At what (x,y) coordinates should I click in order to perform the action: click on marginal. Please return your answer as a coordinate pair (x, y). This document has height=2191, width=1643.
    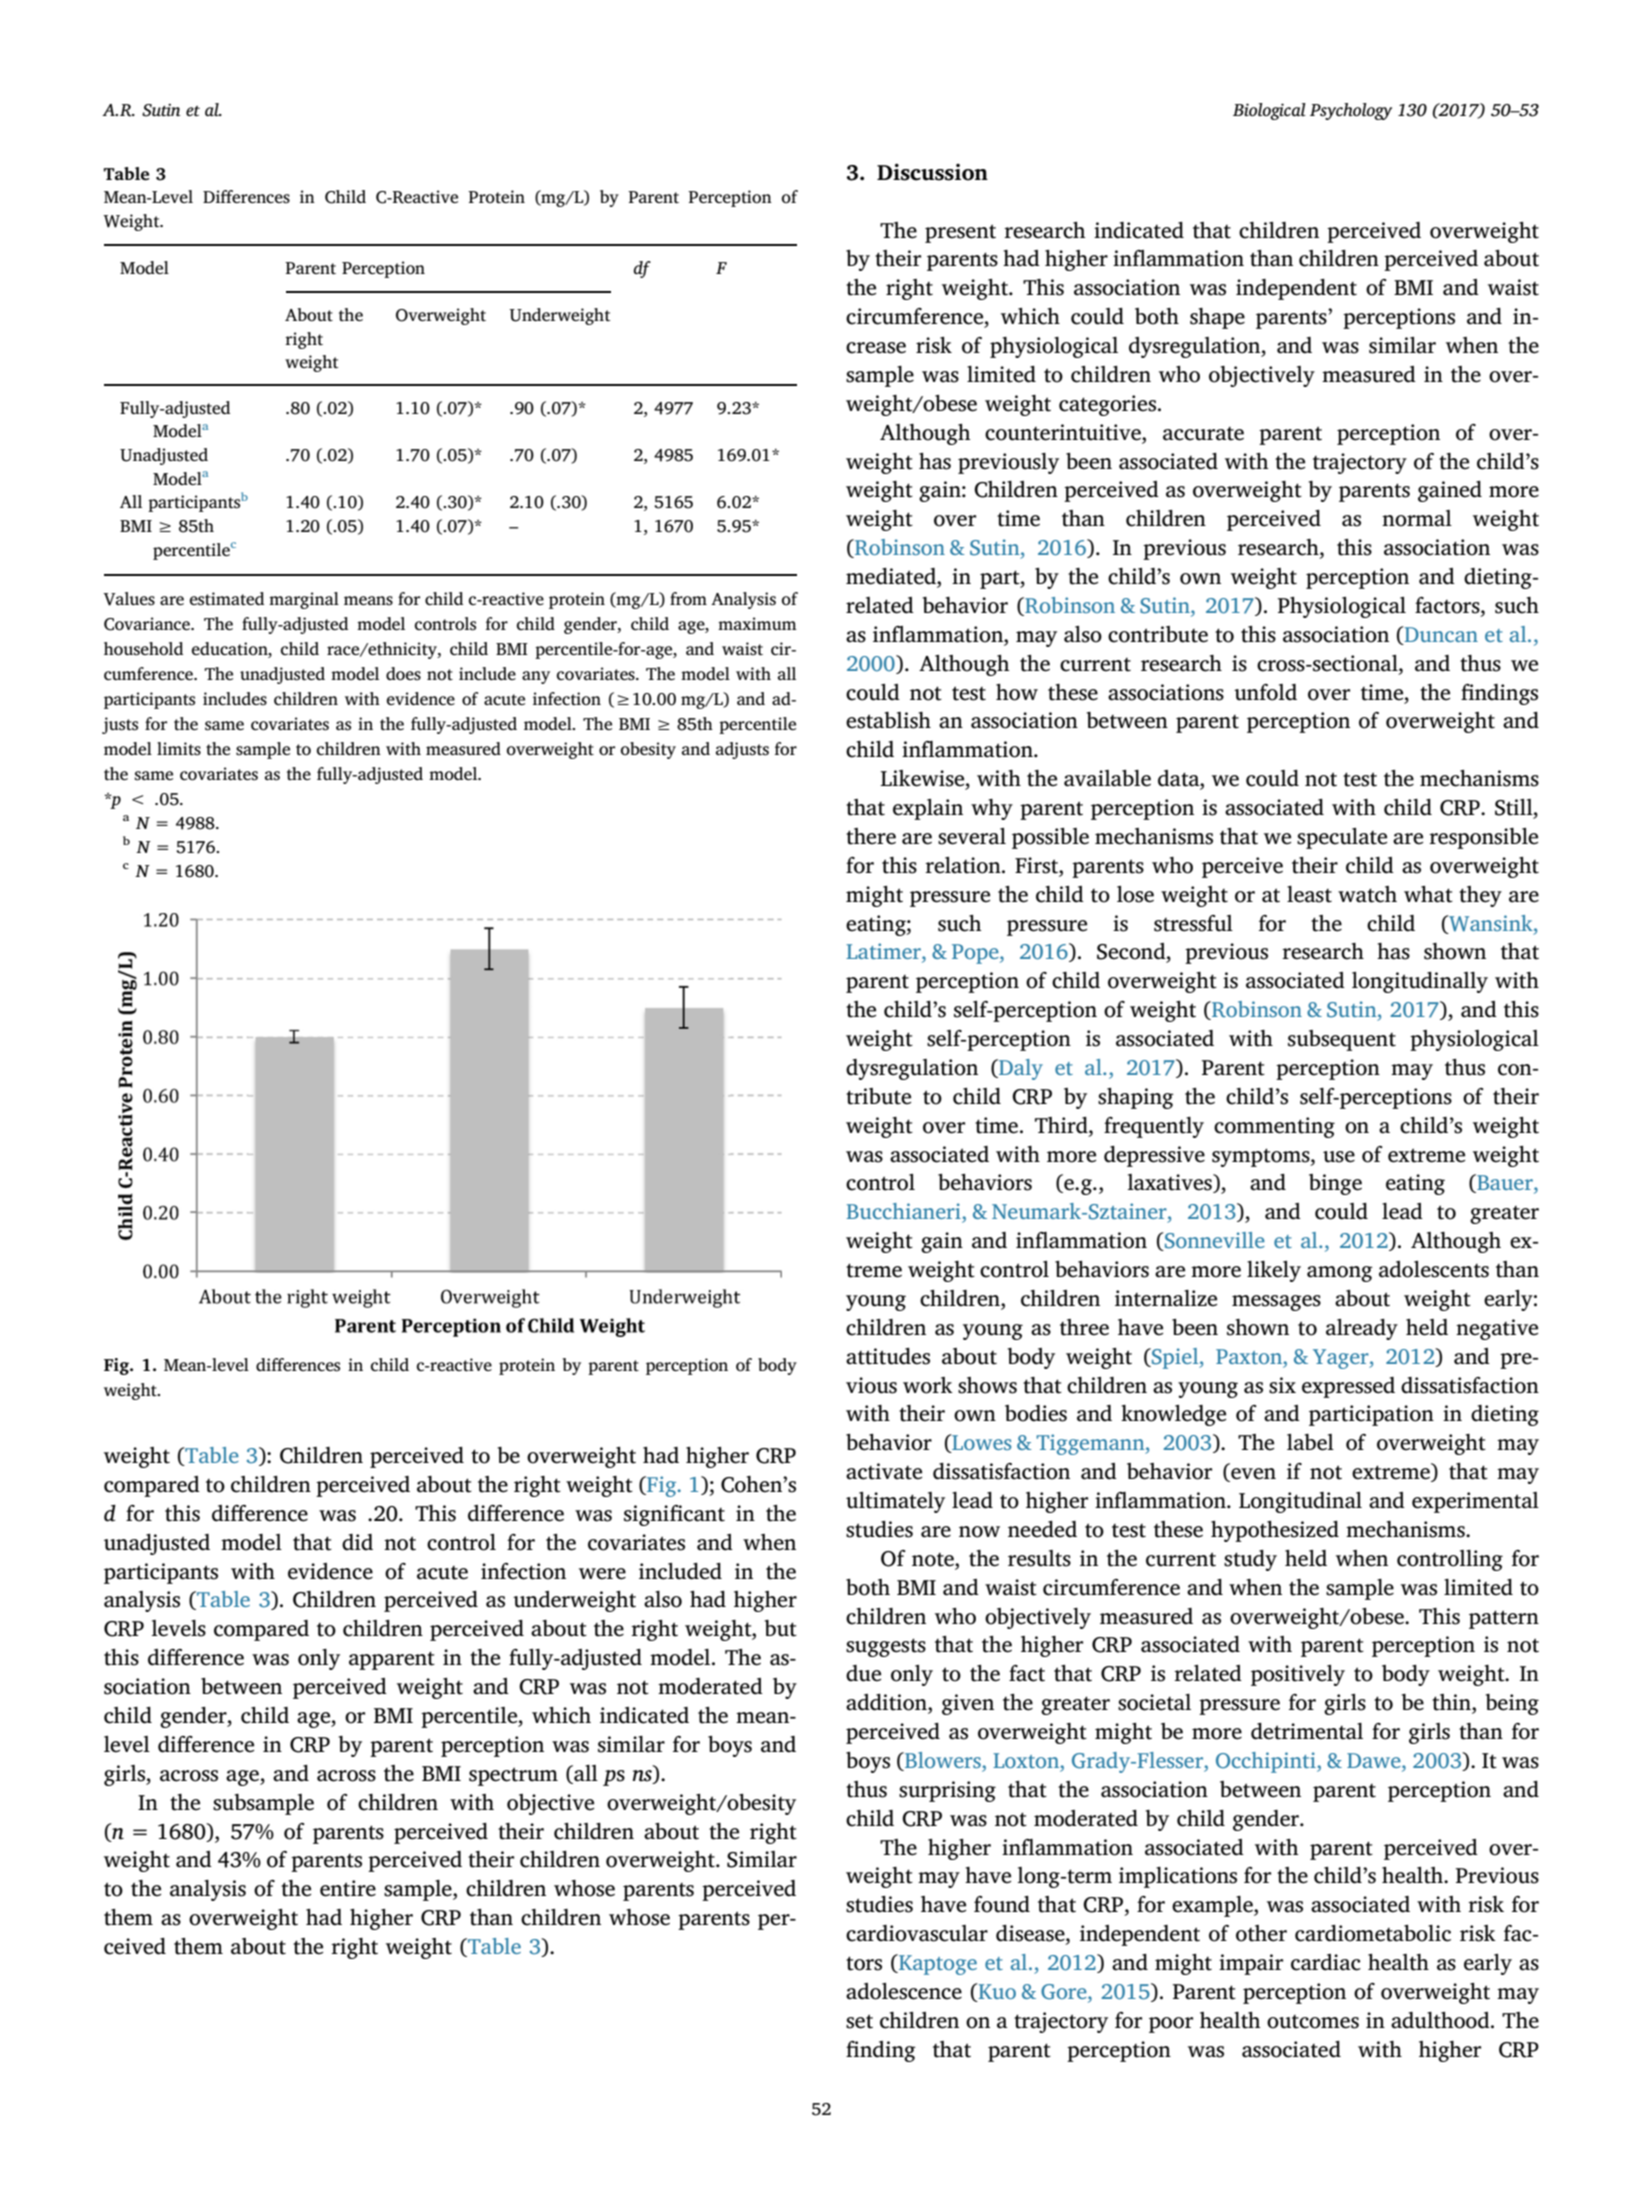
    Looking at the image, I should click on (304, 600).
